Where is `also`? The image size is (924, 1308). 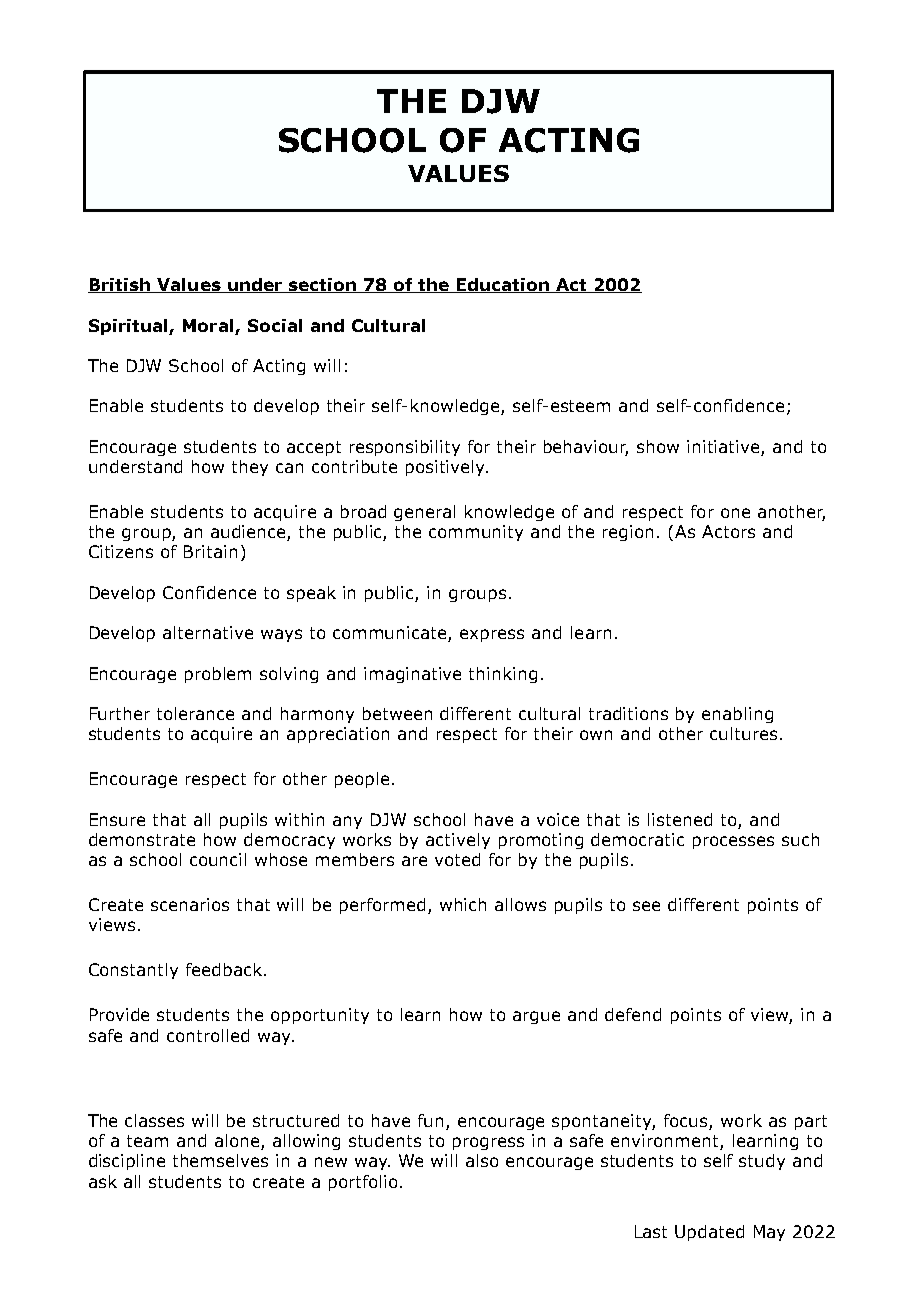 also is located at coordinates (482, 1160).
